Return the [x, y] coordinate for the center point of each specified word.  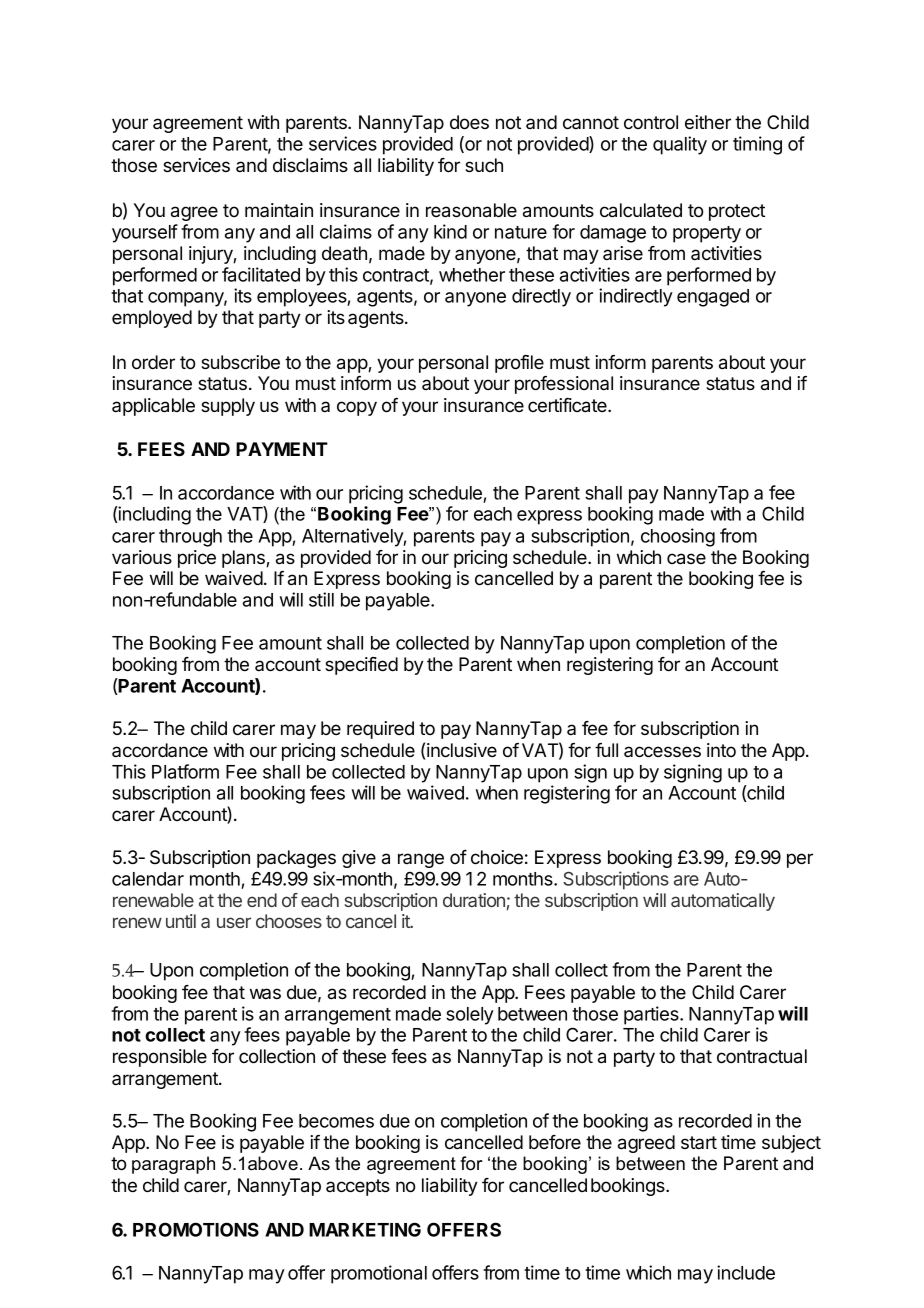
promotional [379, 1274]
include [746, 1272]
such [484, 165]
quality [680, 145]
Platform [185, 771]
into [721, 750]
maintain [279, 210]
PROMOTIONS [196, 1229]
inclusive [462, 750]
